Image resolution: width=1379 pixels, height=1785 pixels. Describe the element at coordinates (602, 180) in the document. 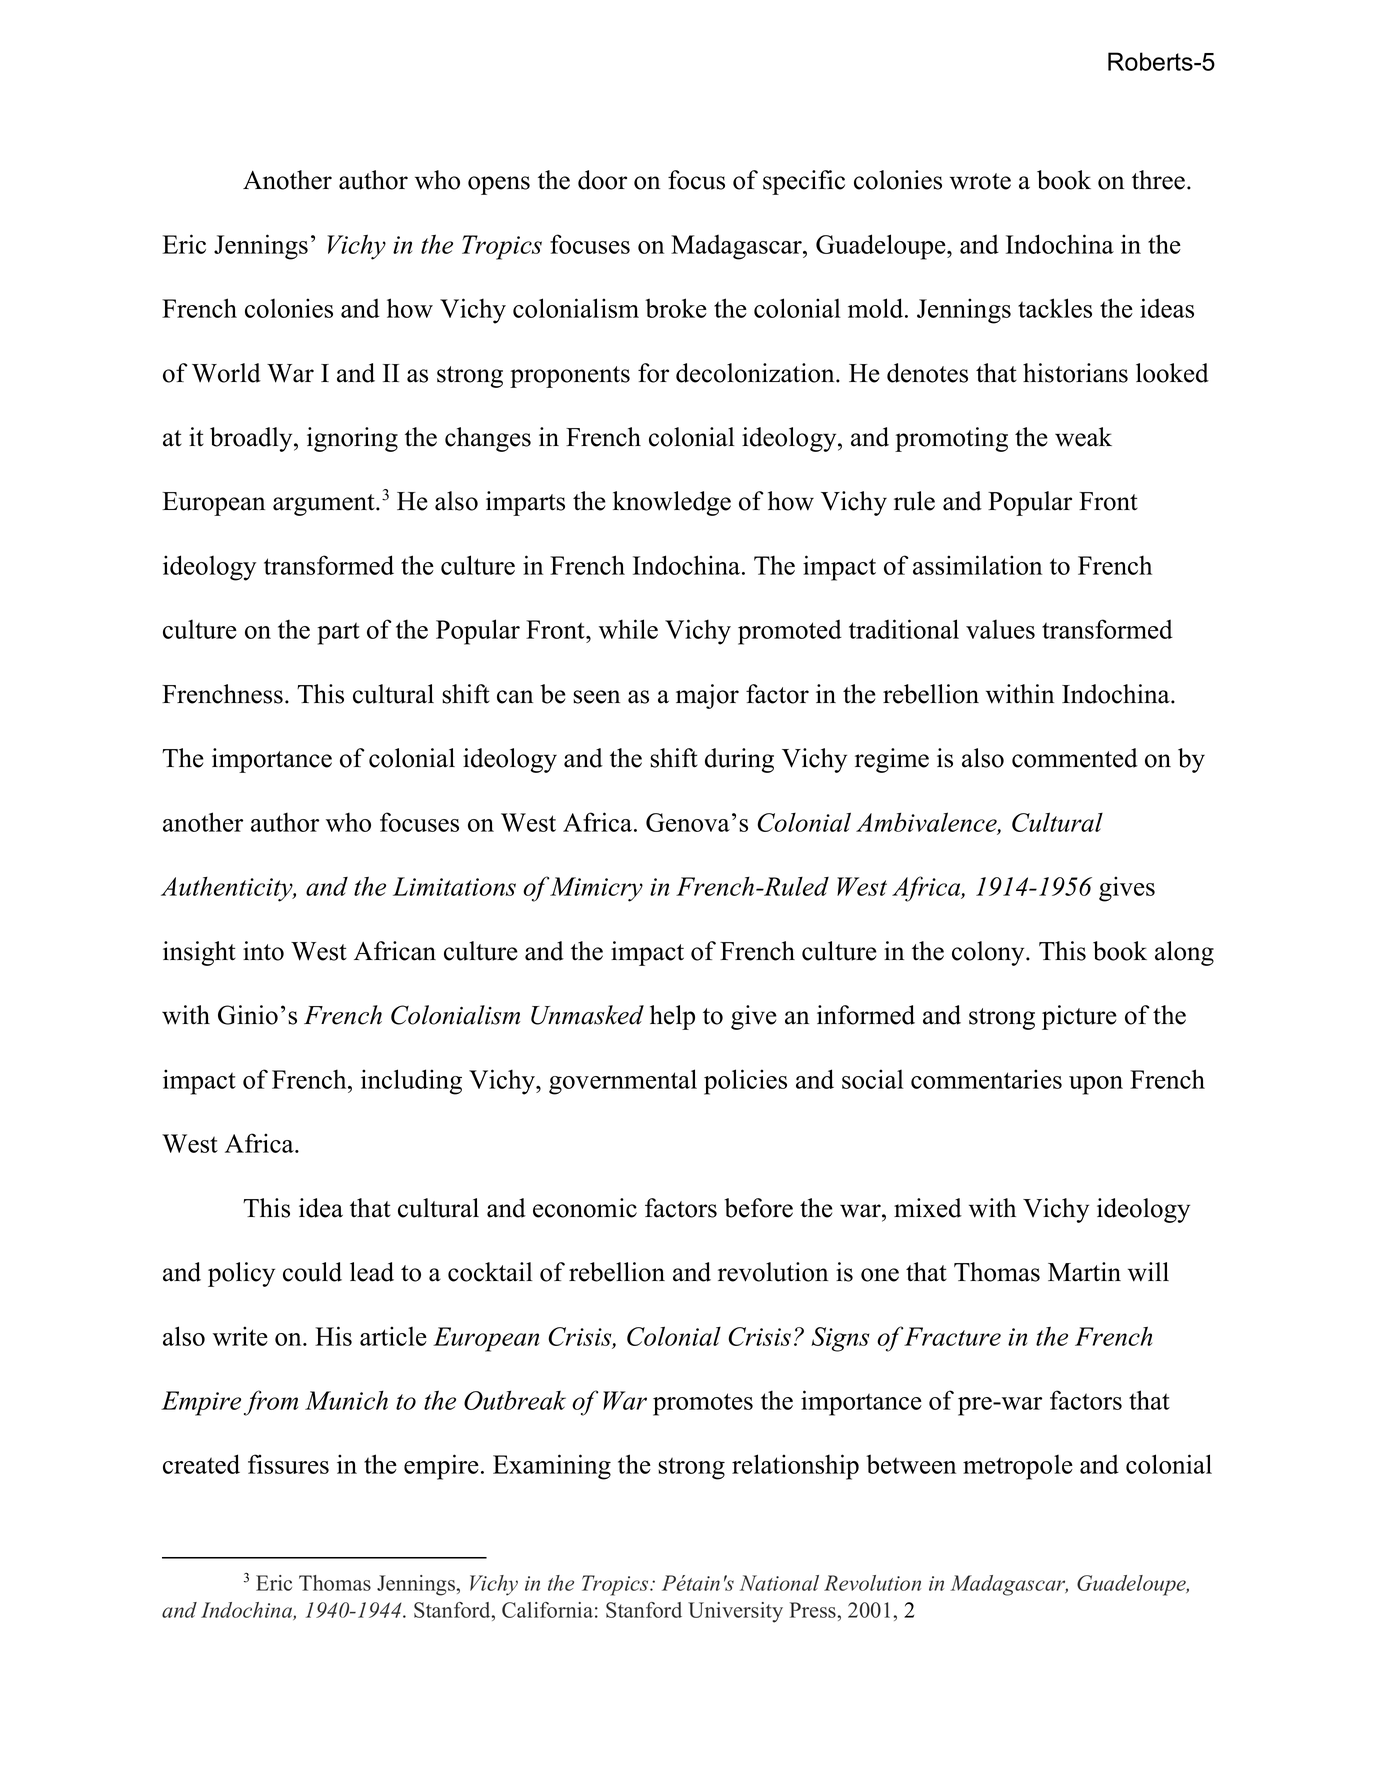

I see `door` at that location.
